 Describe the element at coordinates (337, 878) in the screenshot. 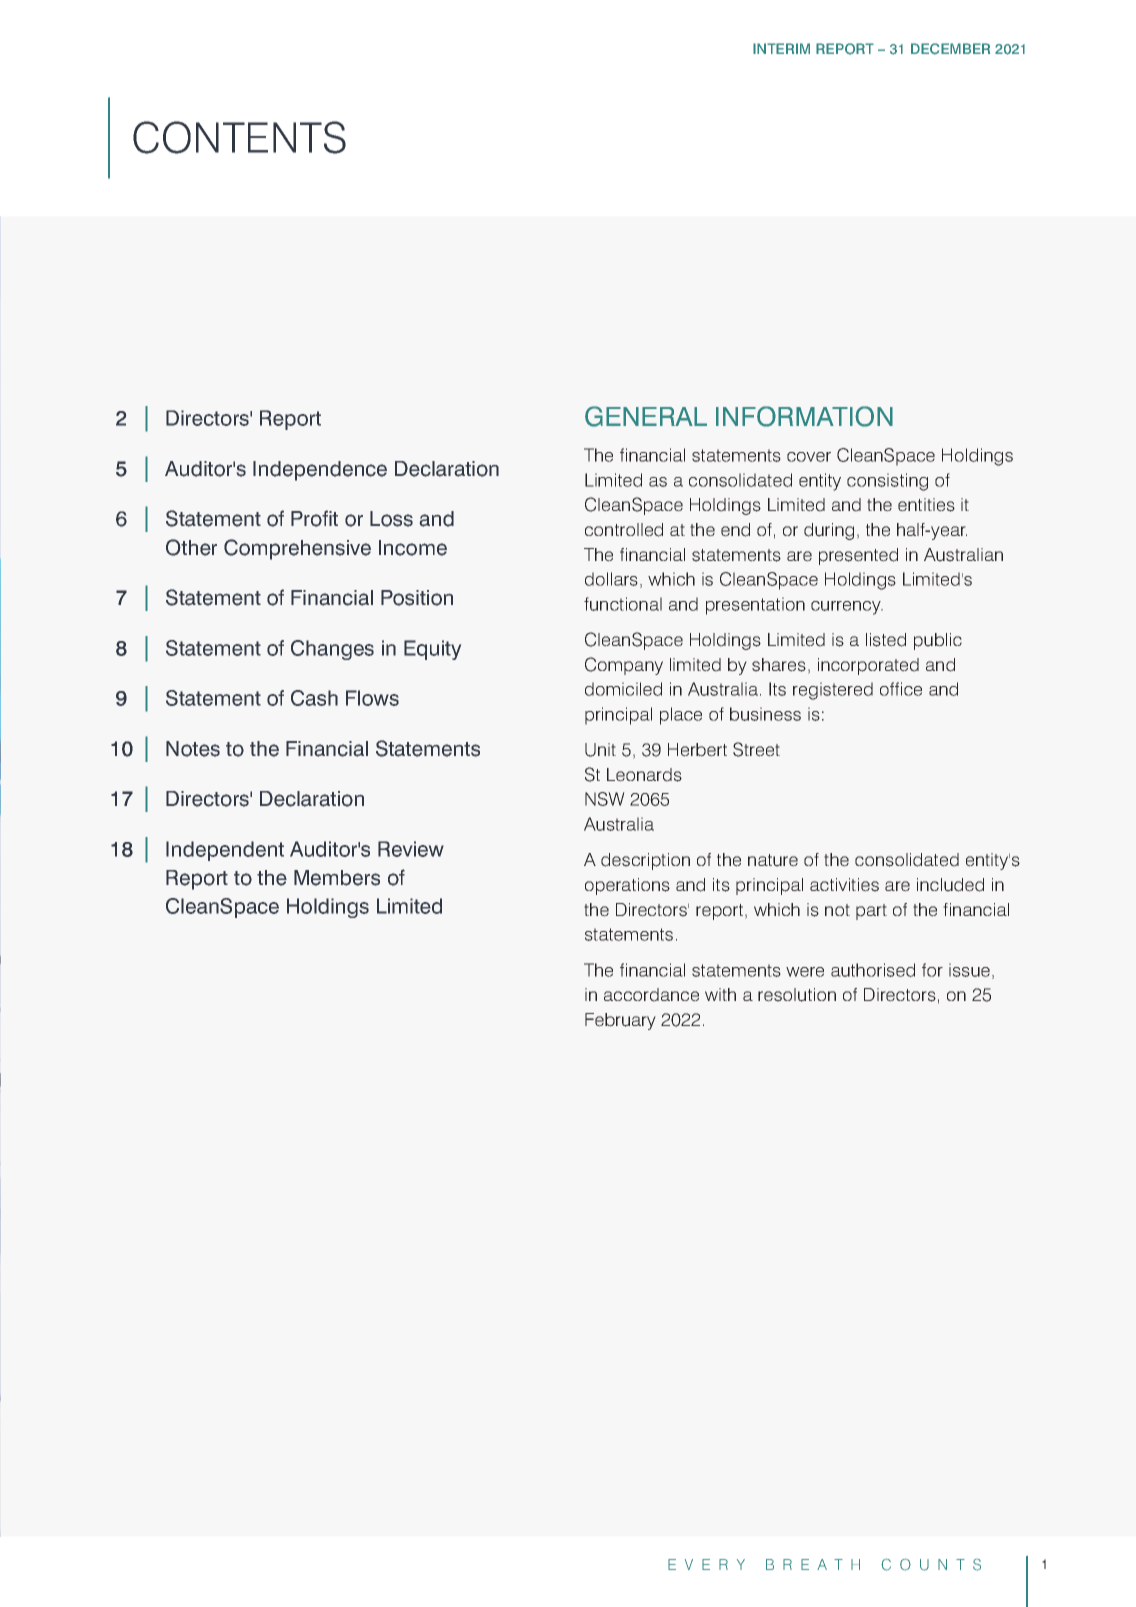

I see `Members` at that location.
